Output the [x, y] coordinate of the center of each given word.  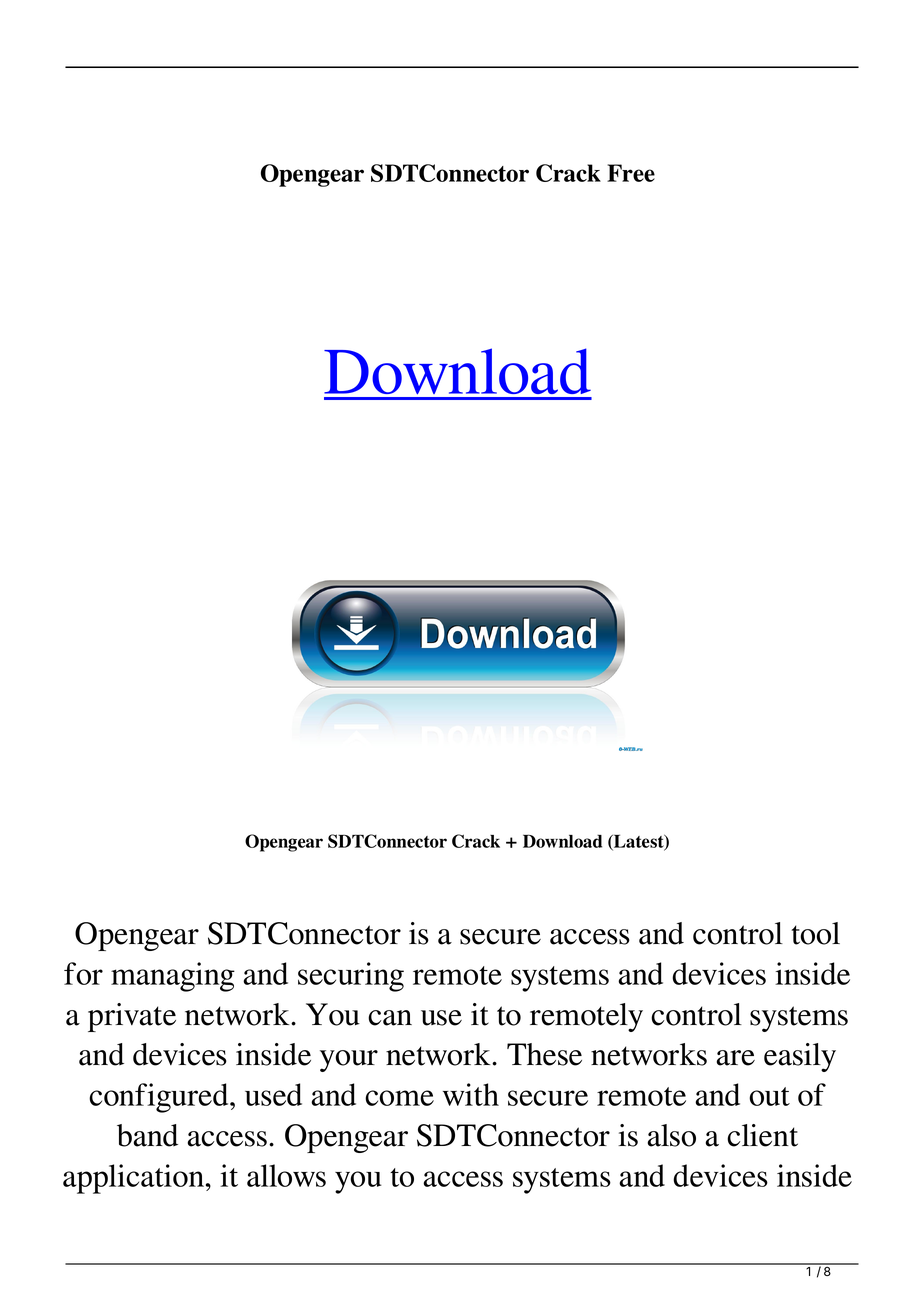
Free [631, 173]
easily [800, 1057]
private [132, 1017]
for [83, 973]
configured [160, 1098]
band [147, 1135]
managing [173, 977]
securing [351, 977]
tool [815, 933]
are [735, 1058]
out [769, 1096]
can [390, 1018]
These [544, 1054]
